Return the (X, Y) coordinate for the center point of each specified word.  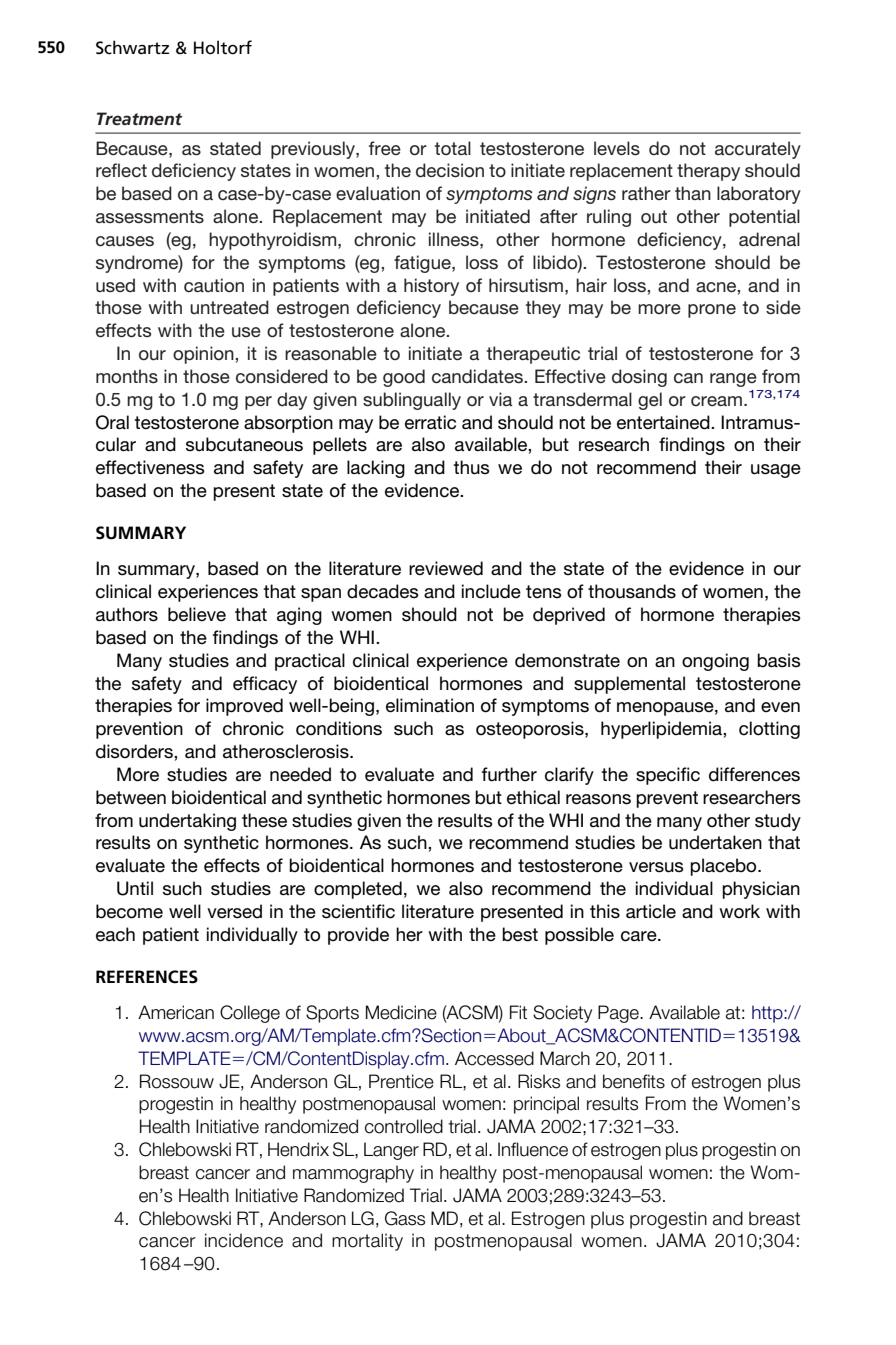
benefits (634, 1081)
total (453, 148)
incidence (244, 1240)
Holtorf (223, 47)
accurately (758, 150)
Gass (405, 1218)
